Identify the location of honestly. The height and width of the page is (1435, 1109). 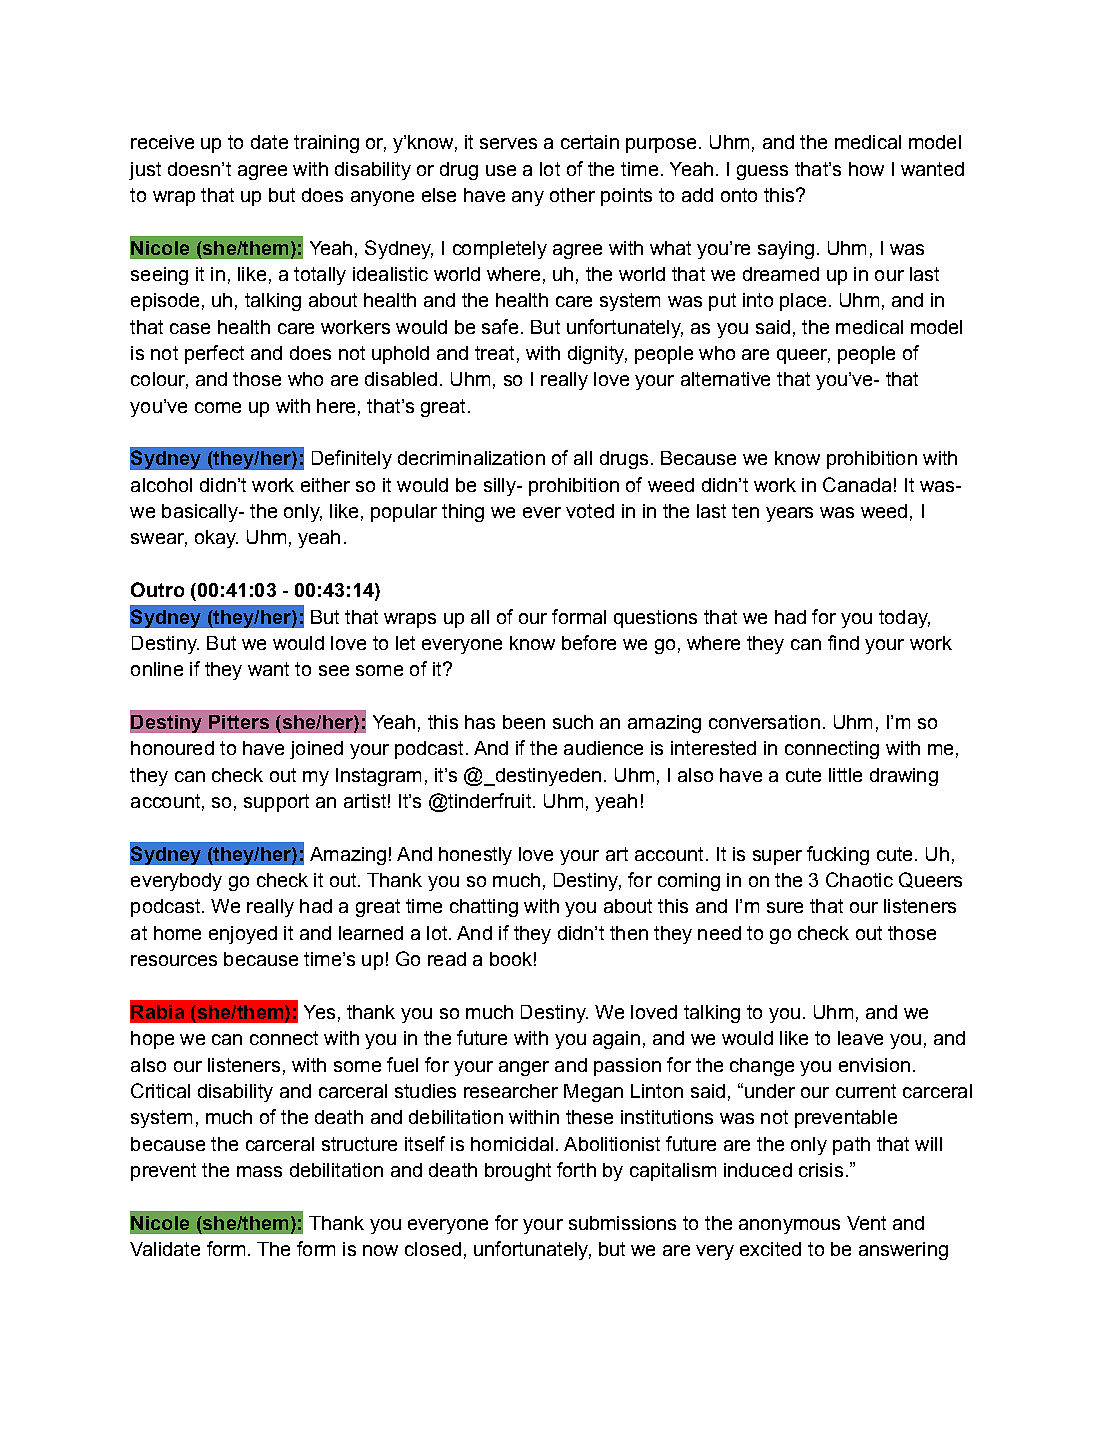
(475, 856).
